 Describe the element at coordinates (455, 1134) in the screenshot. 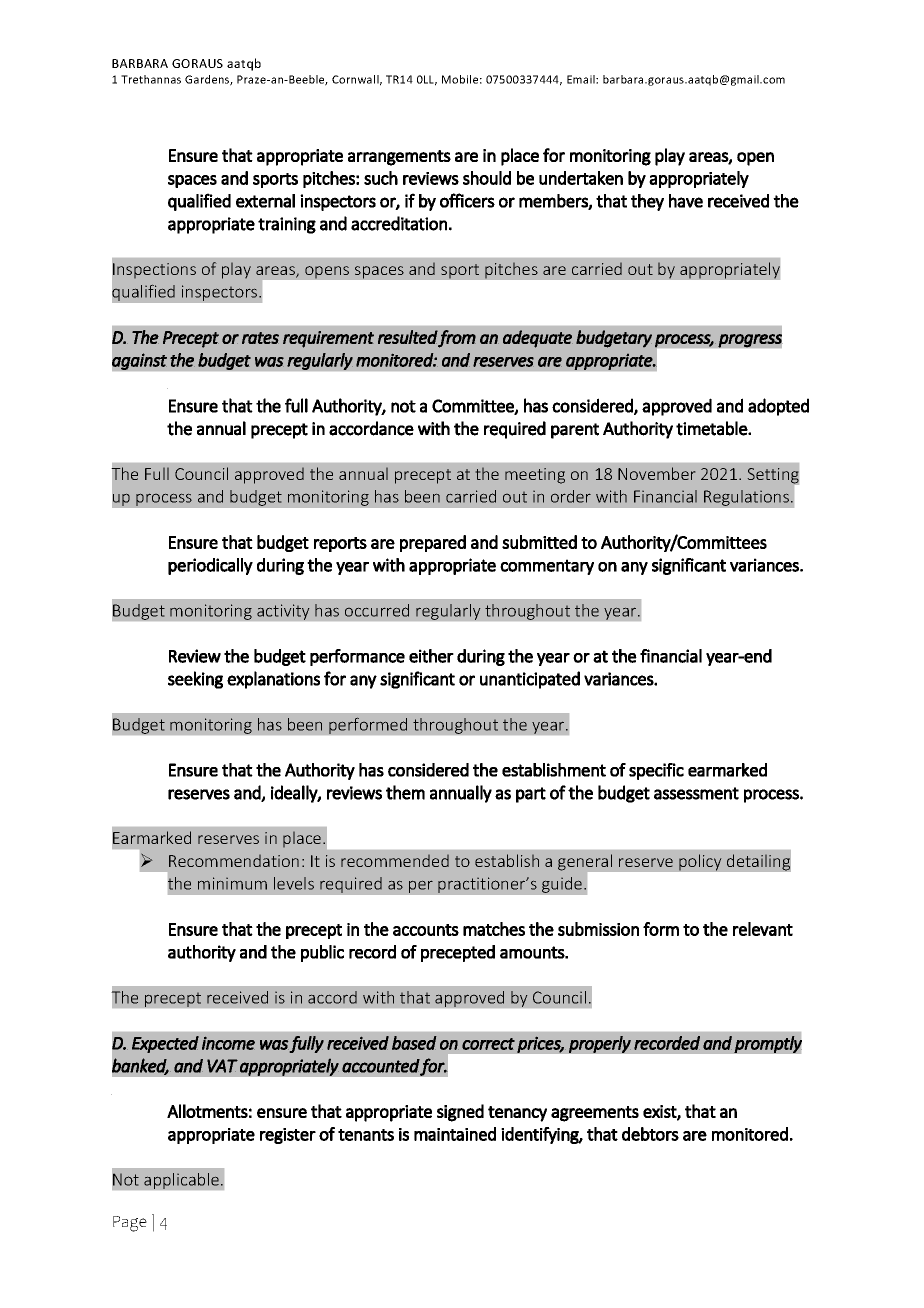

I see `maintained` at that location.
